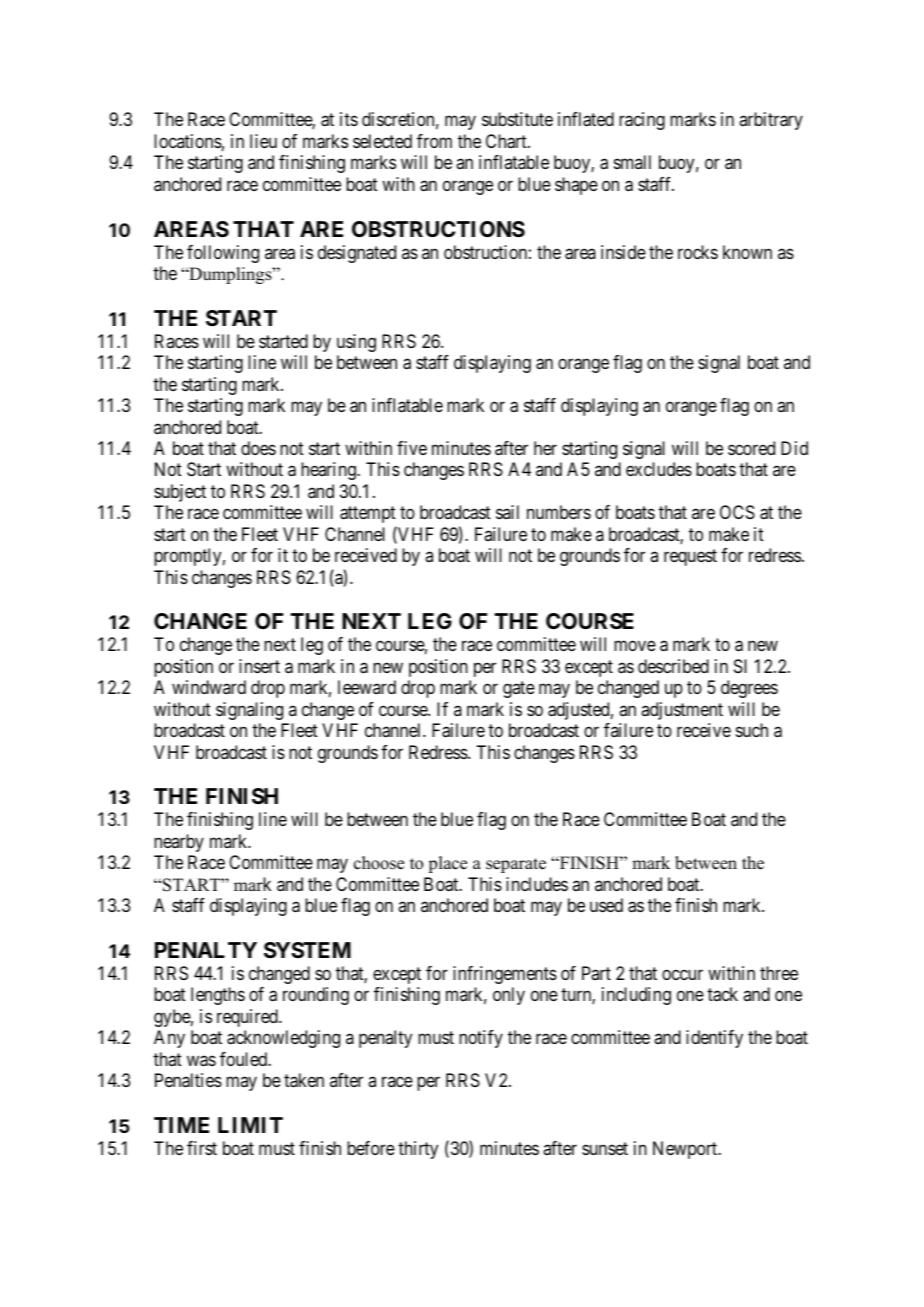  Describe the element at coordinates (507, 141) in the image. I see `Chart` at that location.
